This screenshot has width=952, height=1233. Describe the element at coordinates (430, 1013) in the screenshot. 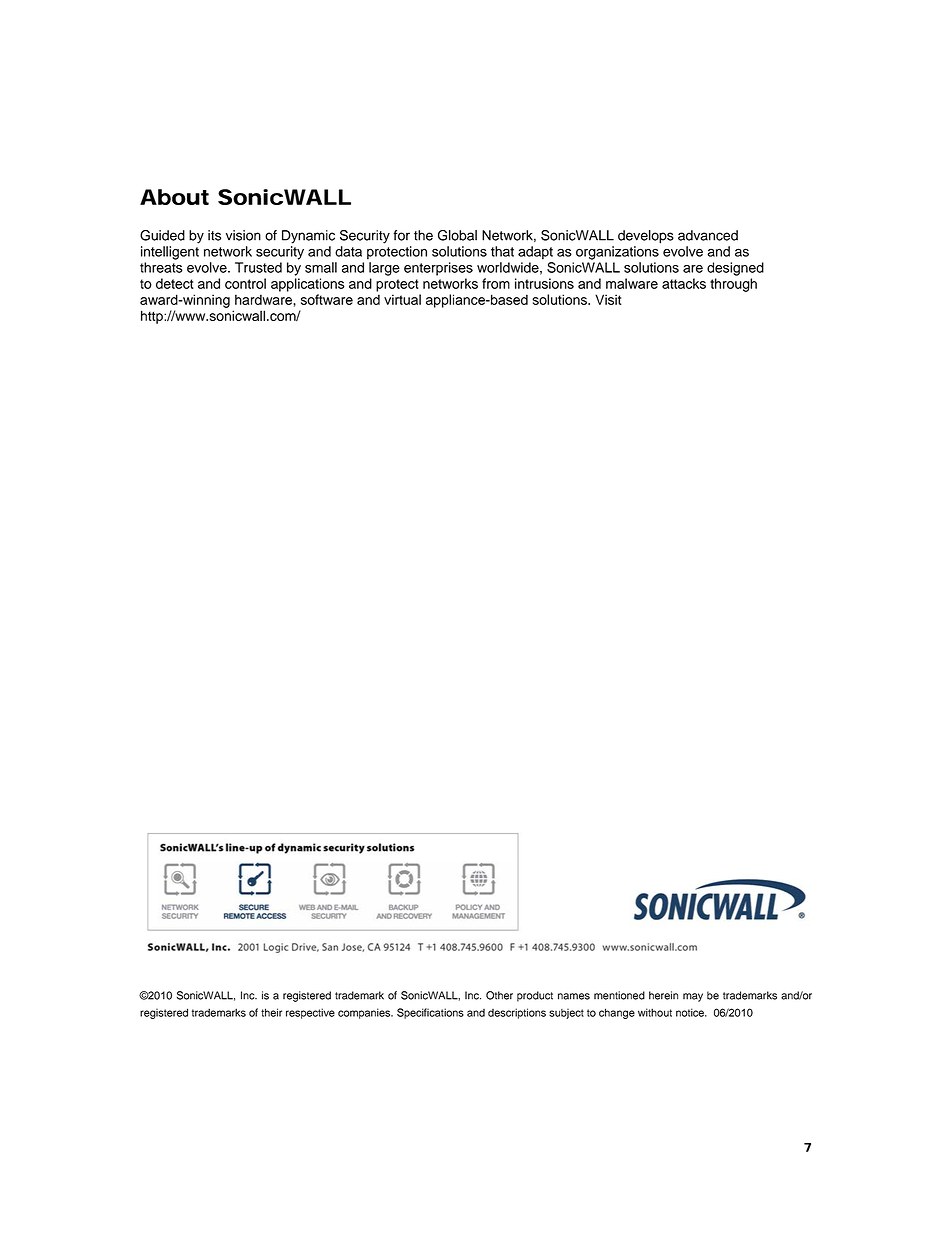

I see `Specifications` at that location.
